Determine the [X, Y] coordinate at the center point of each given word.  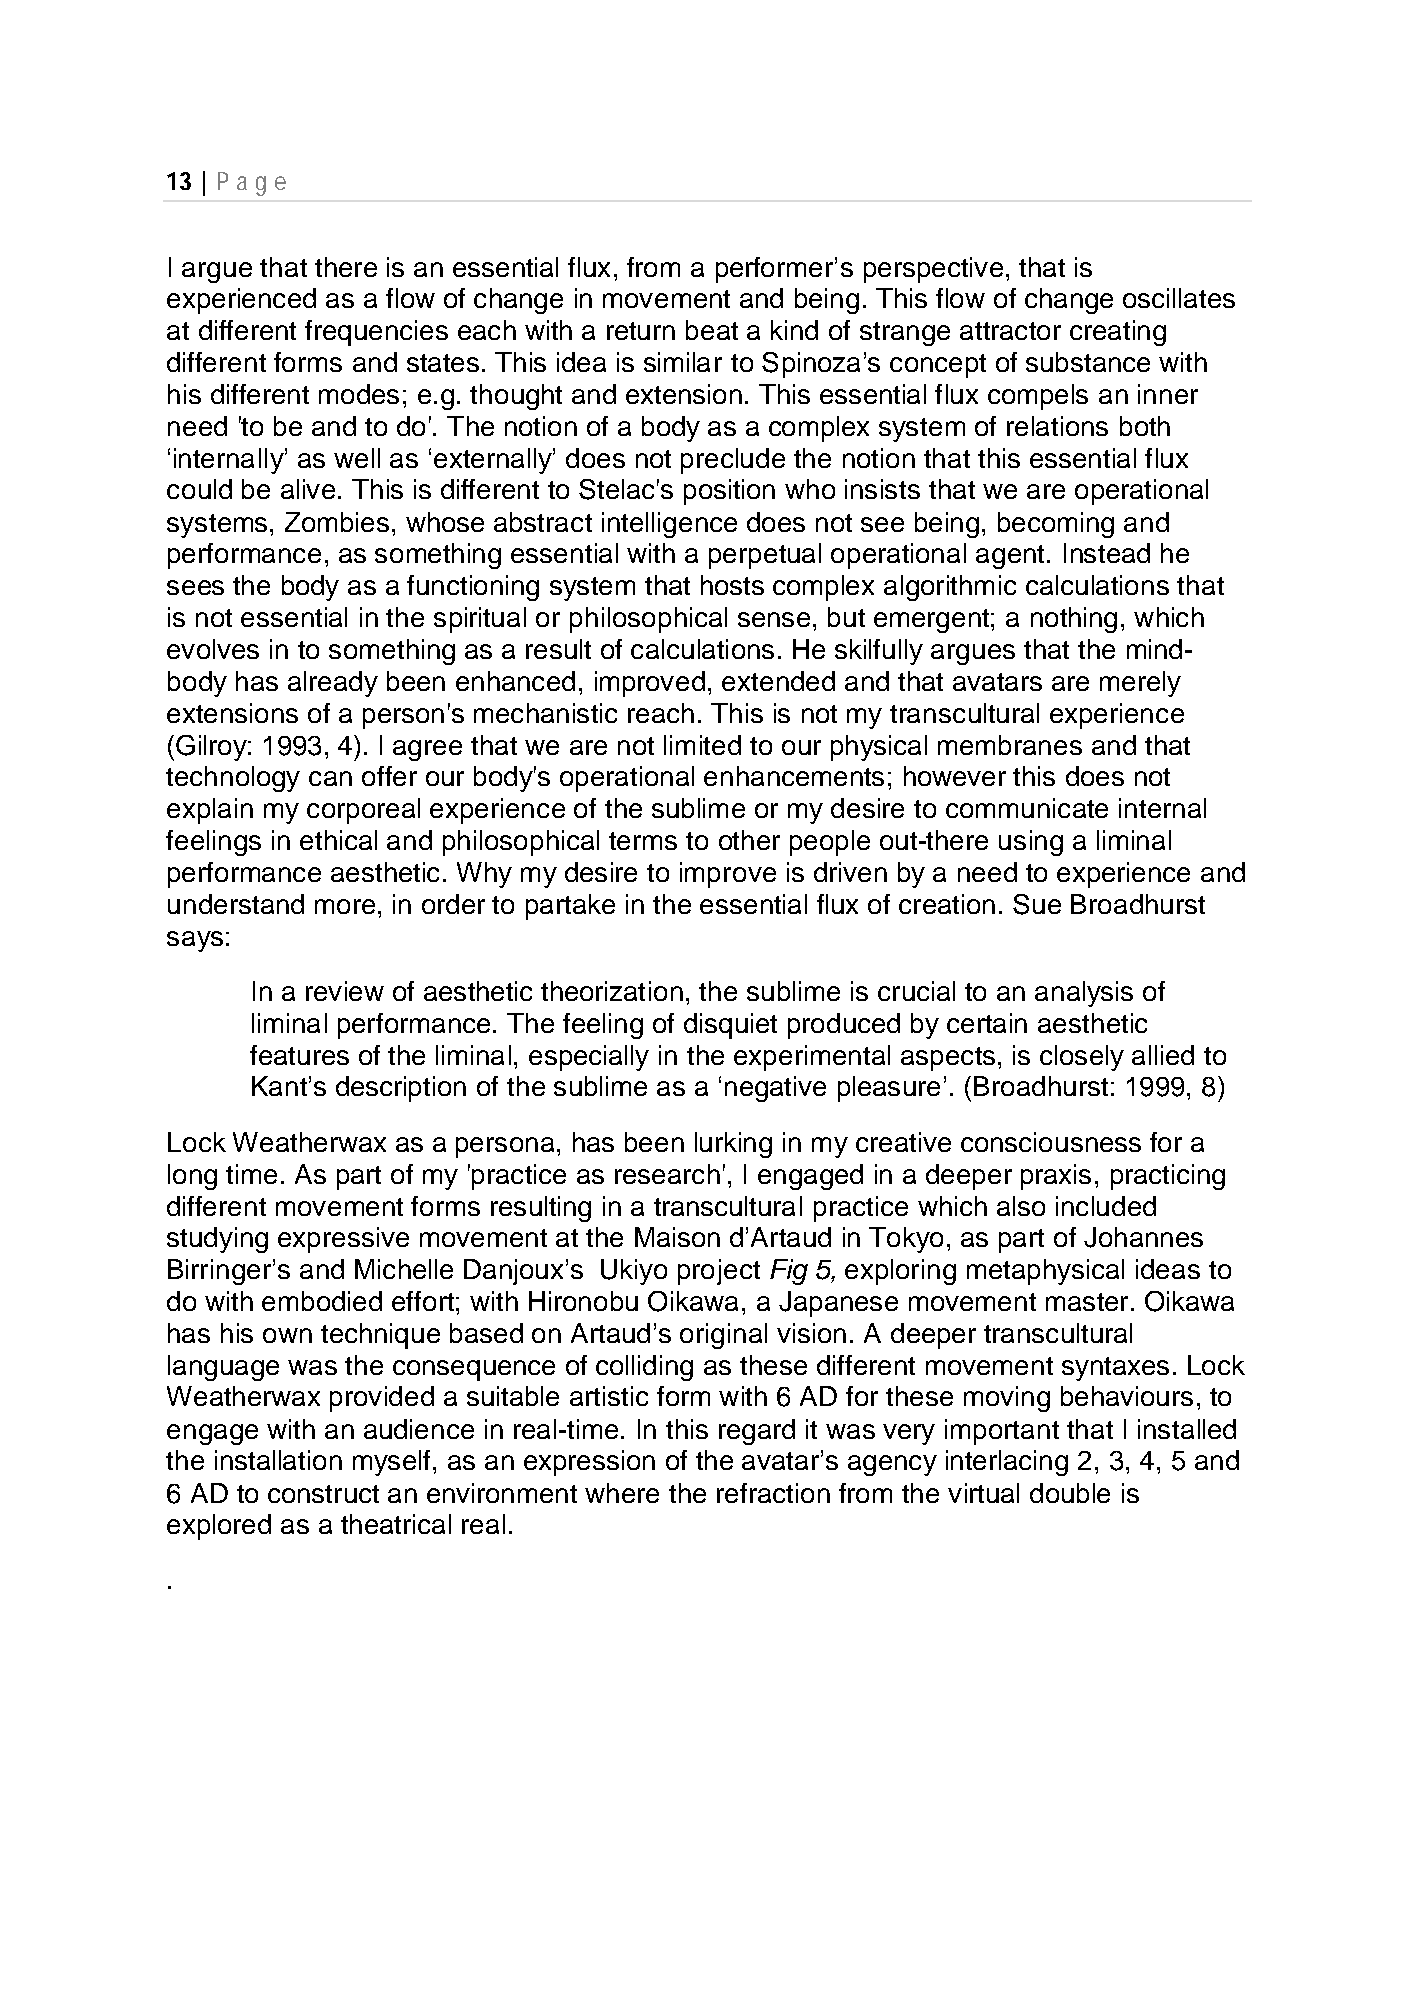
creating [1118, 333]
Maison [677, 1237]
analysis [1084, 994]
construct [323, 1494]
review [345, 991]
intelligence [669, 525]
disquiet [730, 1026]
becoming [1056, 525]
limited [702, 745]
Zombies [337, 522]
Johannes [1143, 1237]
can [330, 778]
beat [712, 330]
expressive [343, 1240]
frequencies [376, 333]
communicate [1027, 808]
